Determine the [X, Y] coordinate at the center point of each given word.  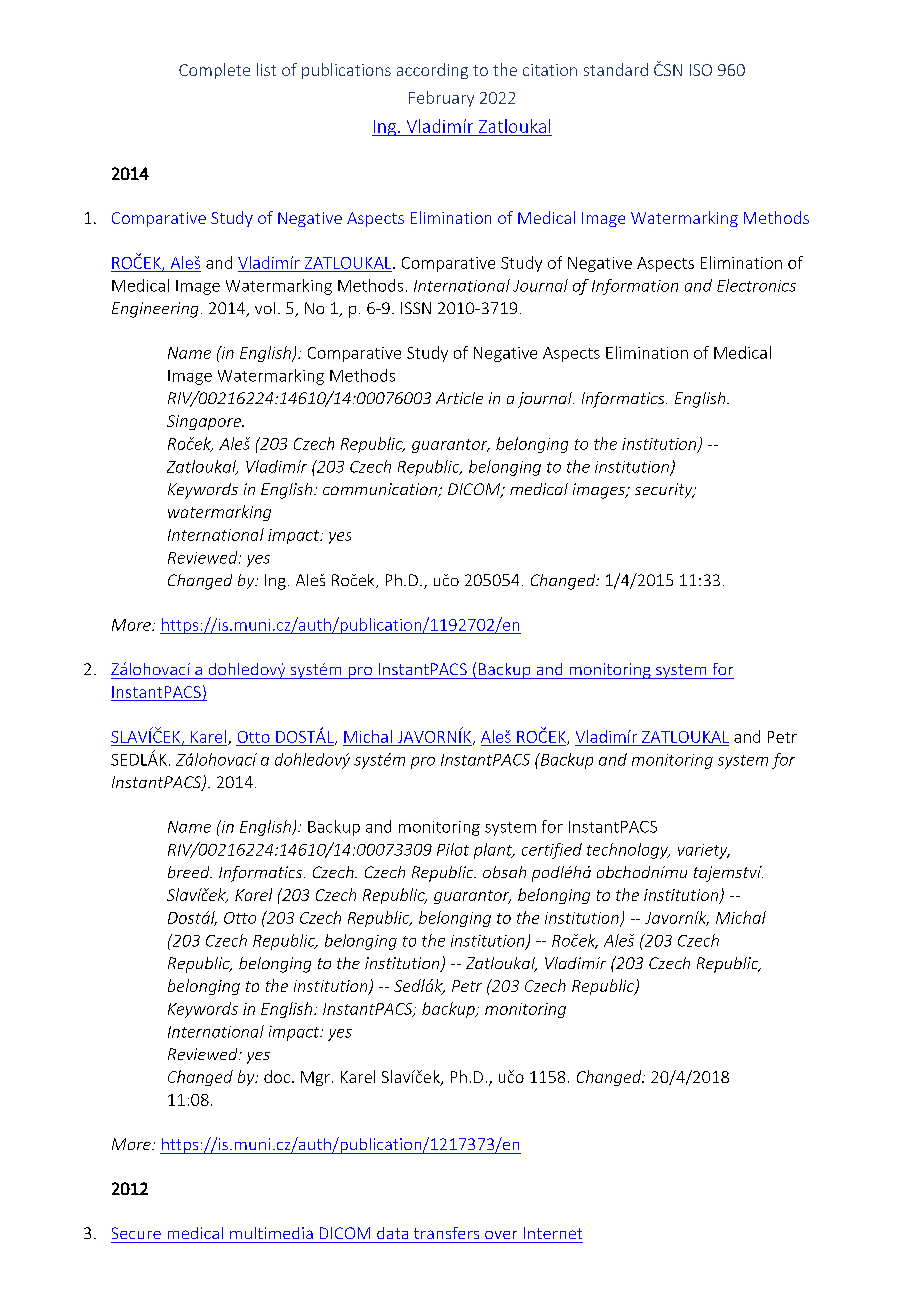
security [665, 490]
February [441, 99]
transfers [446, 1233]
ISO [701, 70]
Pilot [453, 849]
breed [190, 872]
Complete [214, 71]
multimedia [271, 1233]
